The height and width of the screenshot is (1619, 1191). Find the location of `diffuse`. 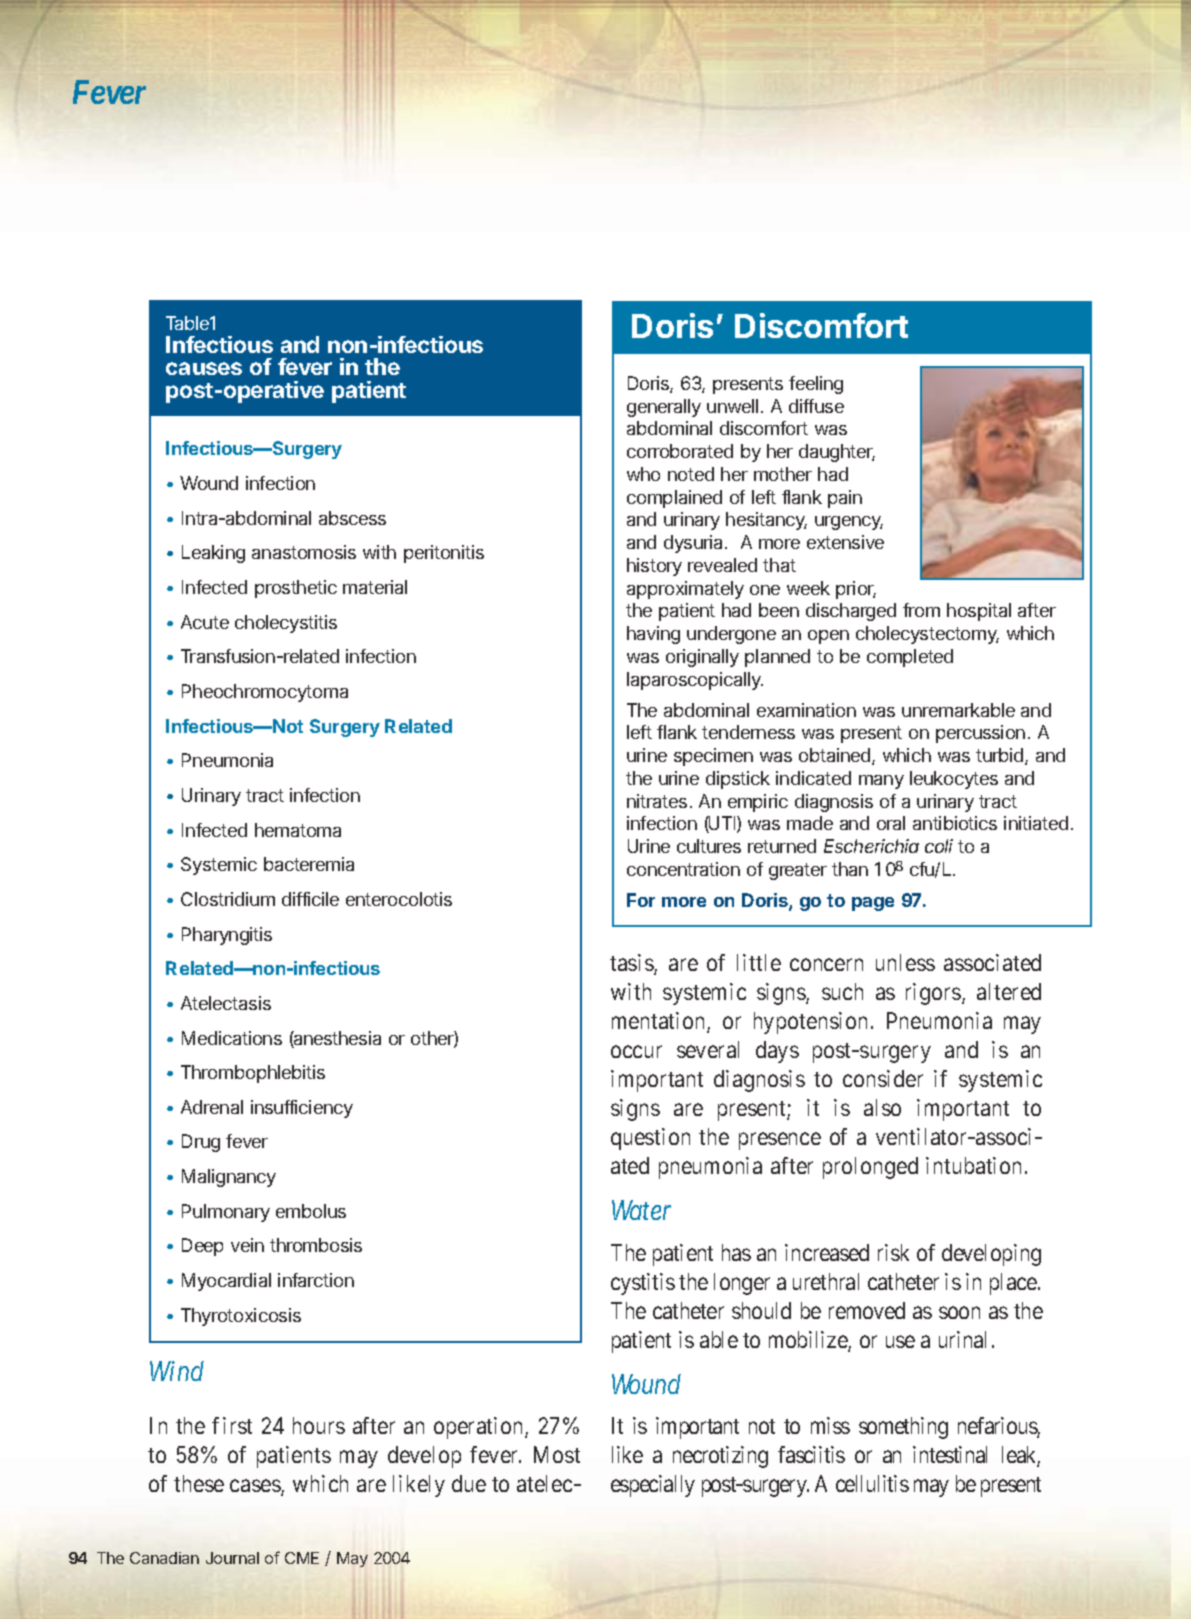

diffuse is located at coordinates (816, 406).
